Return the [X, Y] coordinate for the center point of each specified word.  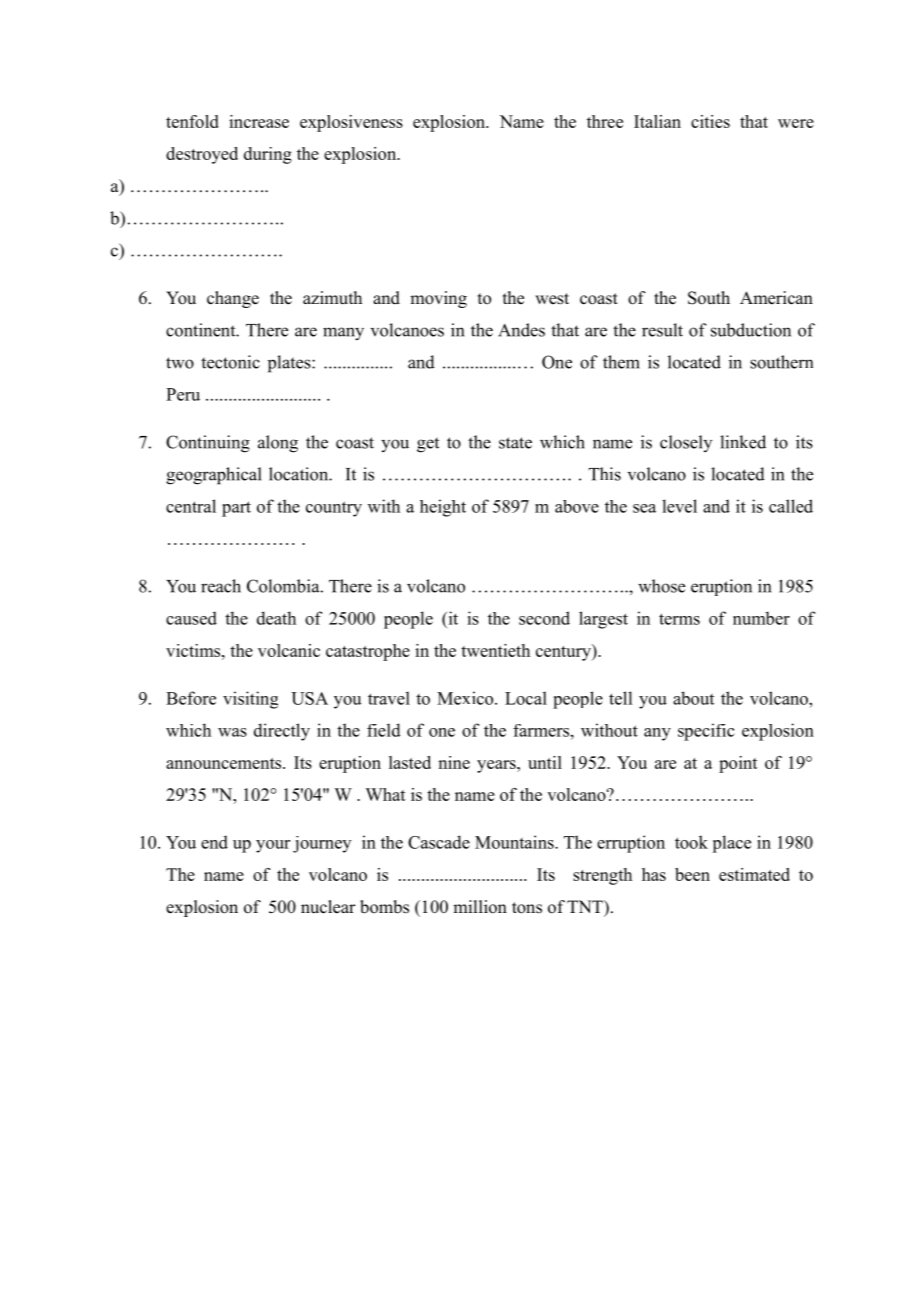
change [233, 299]
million [480, 907]
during [268, 155]
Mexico [466, 698]
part [236, 509]
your [273, 846]
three [605, 121]
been [692, 874]
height [443, 508]
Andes [521, 330]
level [679, 506]
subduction [751, 330]
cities [710, 121]
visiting [250, 700]
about [693, 698]
